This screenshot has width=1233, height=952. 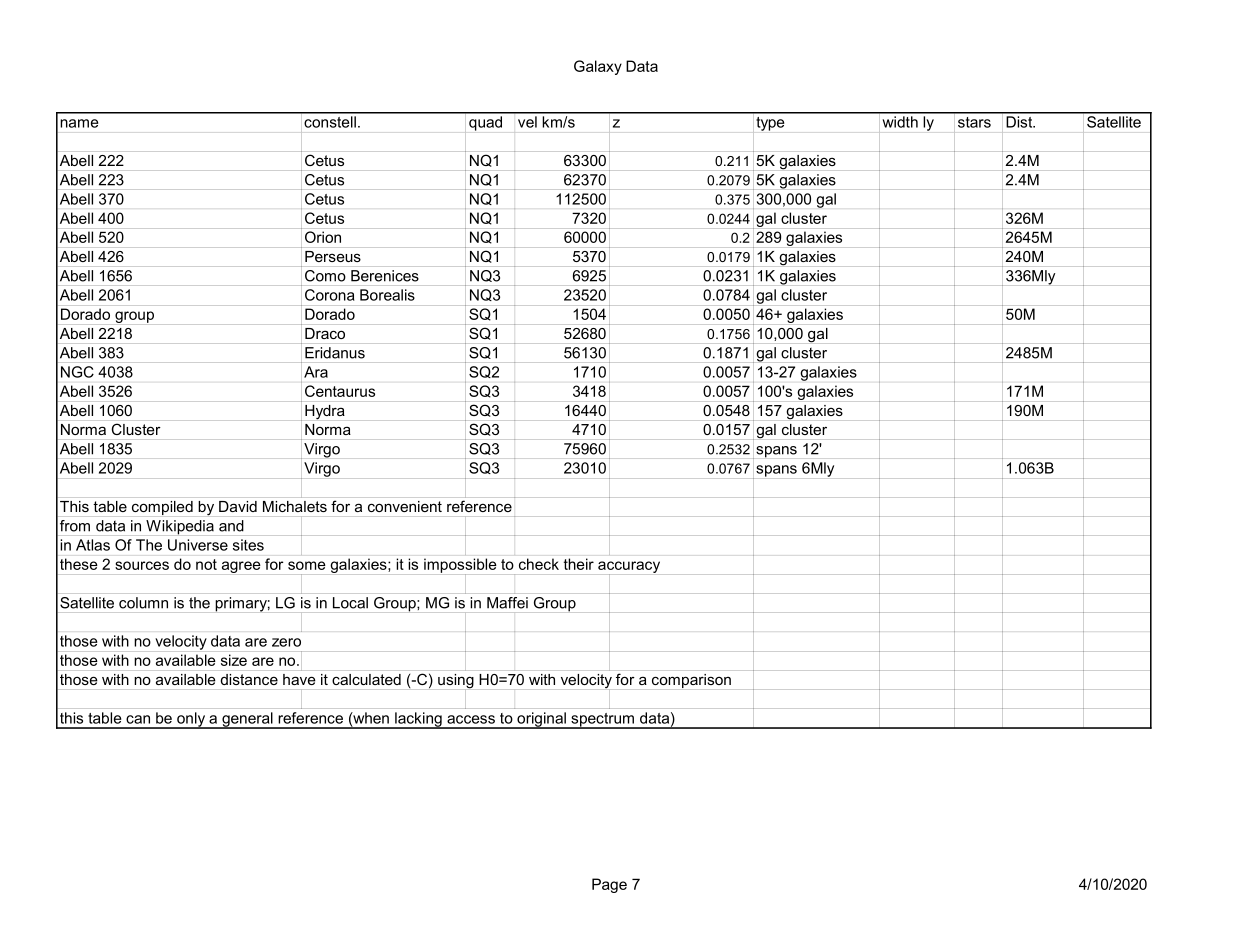 What do you see at coordinates (405, 506) in the screenshot?
I see `convenient` at bounding box center [405, 506].
